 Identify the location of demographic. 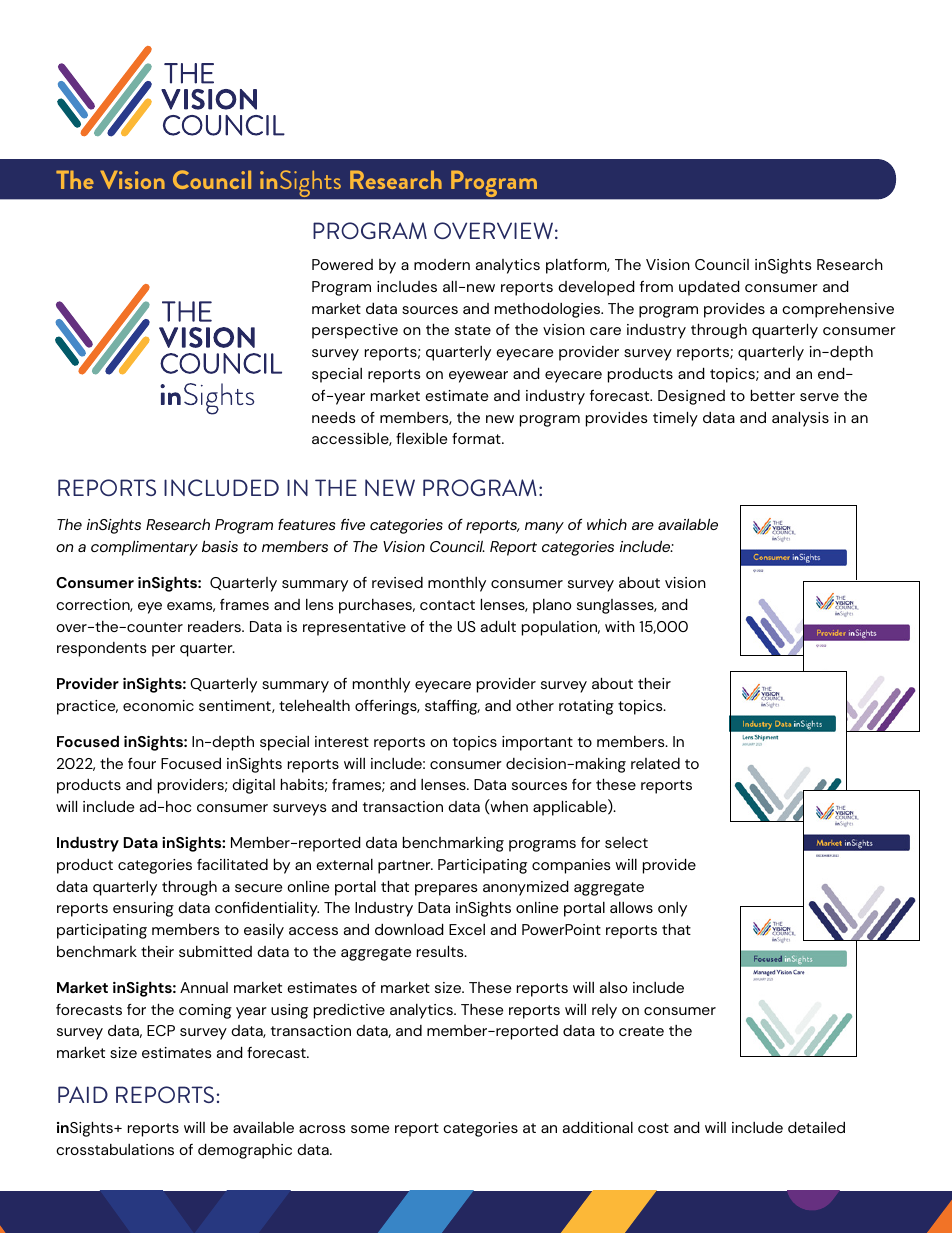
(245, 1151).
